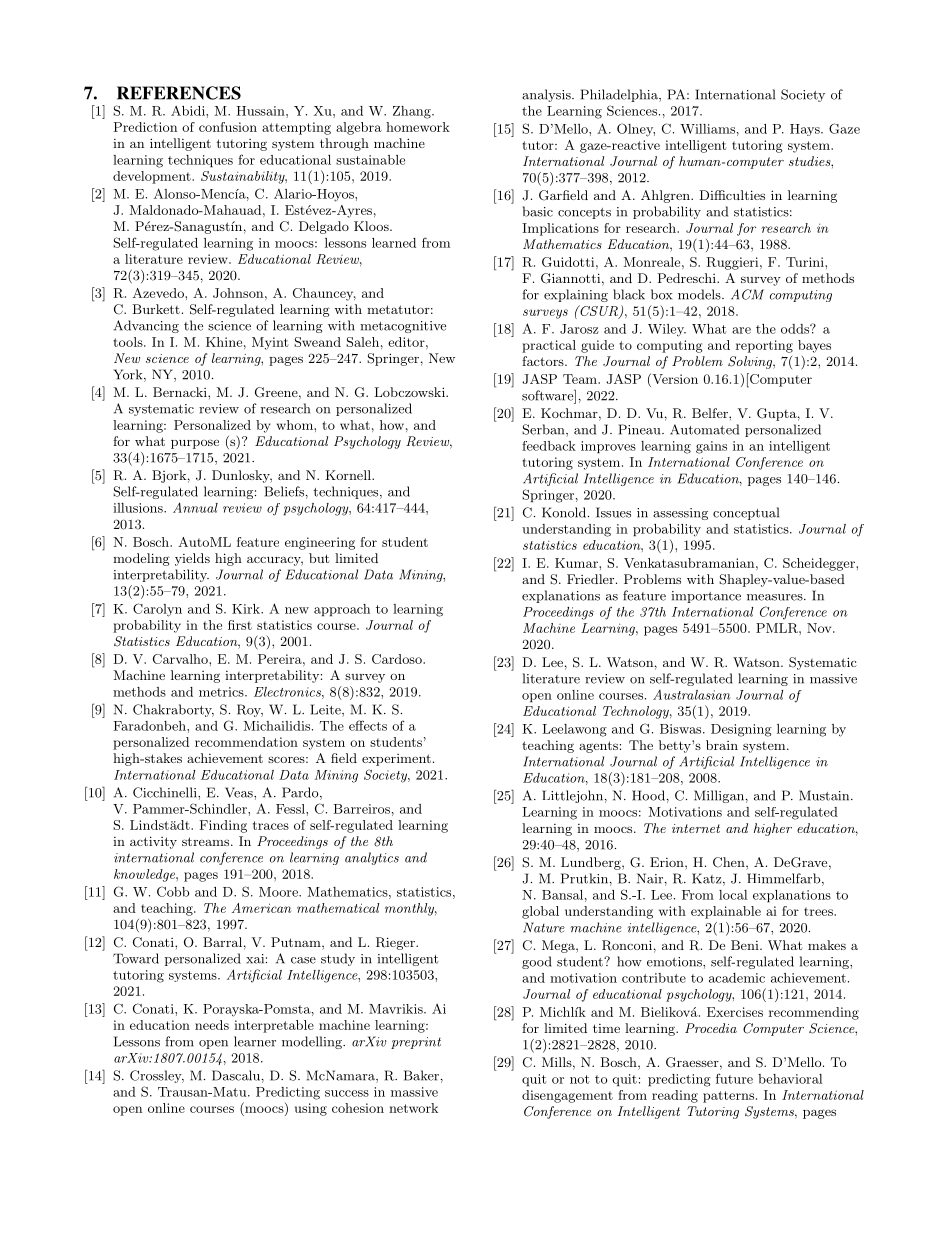 This image has width=952, height=1233. I want to click on Kumar, so click(577, 563).
